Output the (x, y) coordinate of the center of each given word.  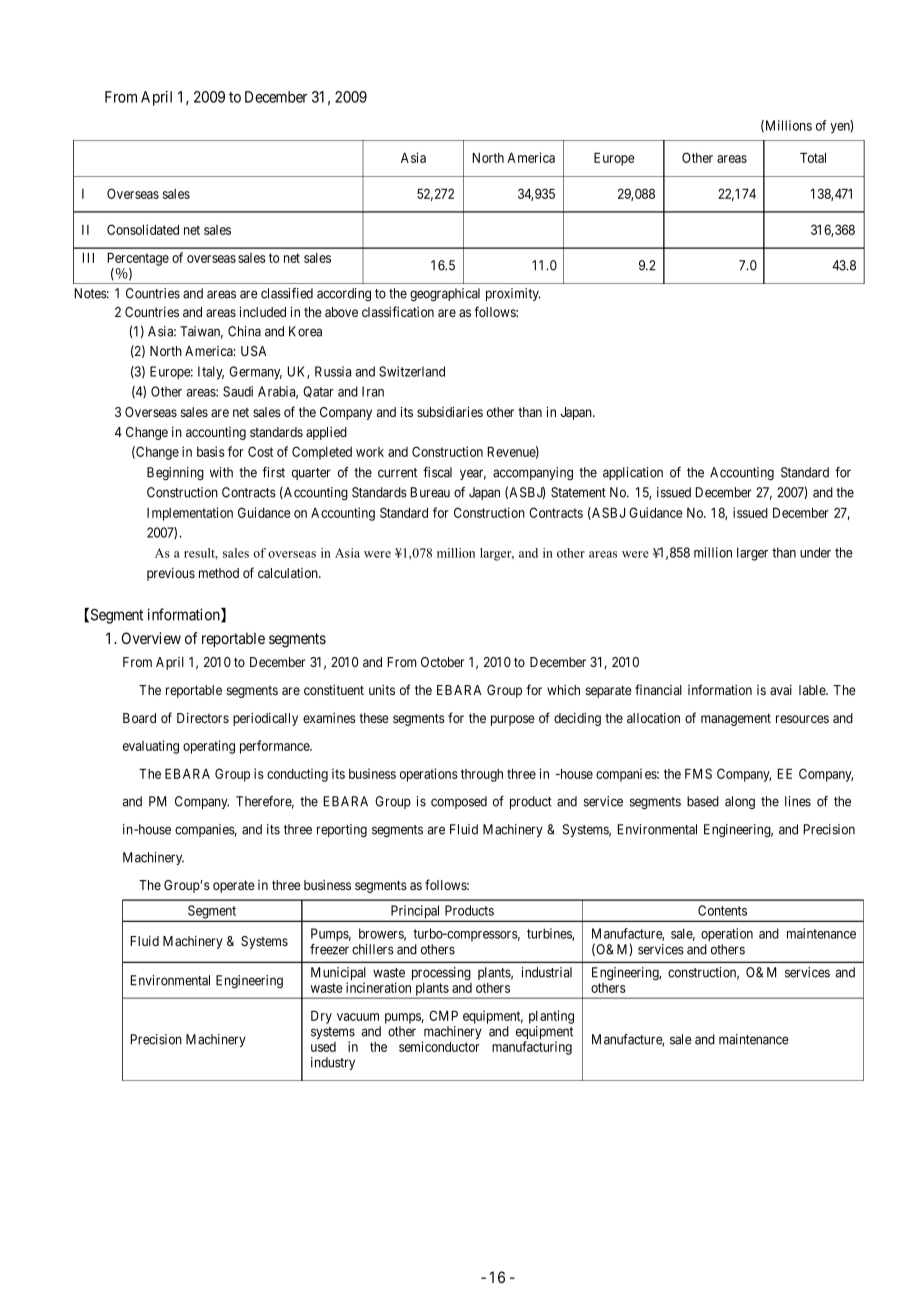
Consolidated (143, 229)
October (442, 662)
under (815, 552)
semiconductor (439, 1046)
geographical (445, 294)
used (323, 1047)
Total (813, 157)
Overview (151, 638)
